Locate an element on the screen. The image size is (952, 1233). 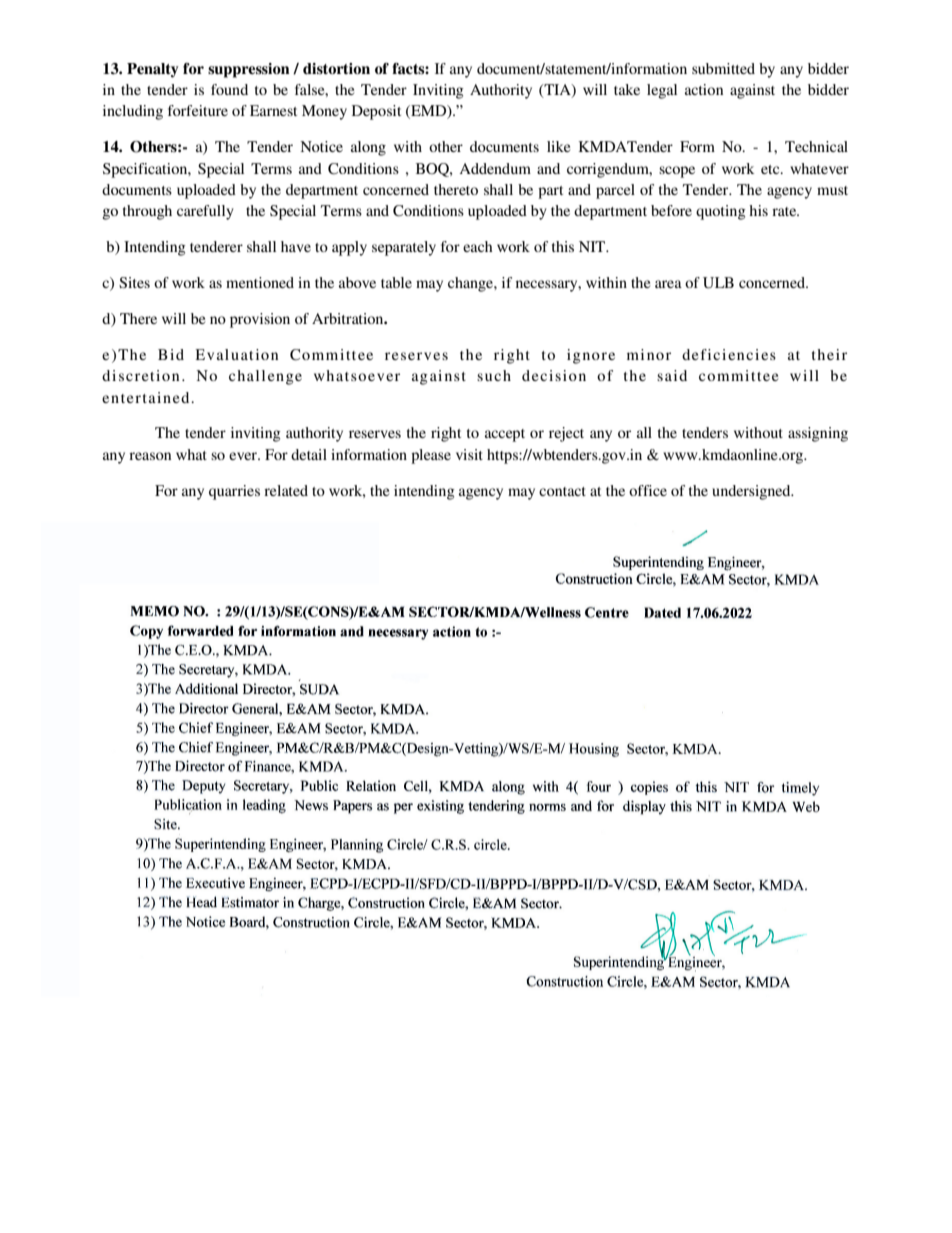
found is located at coordinates (229, 89).
